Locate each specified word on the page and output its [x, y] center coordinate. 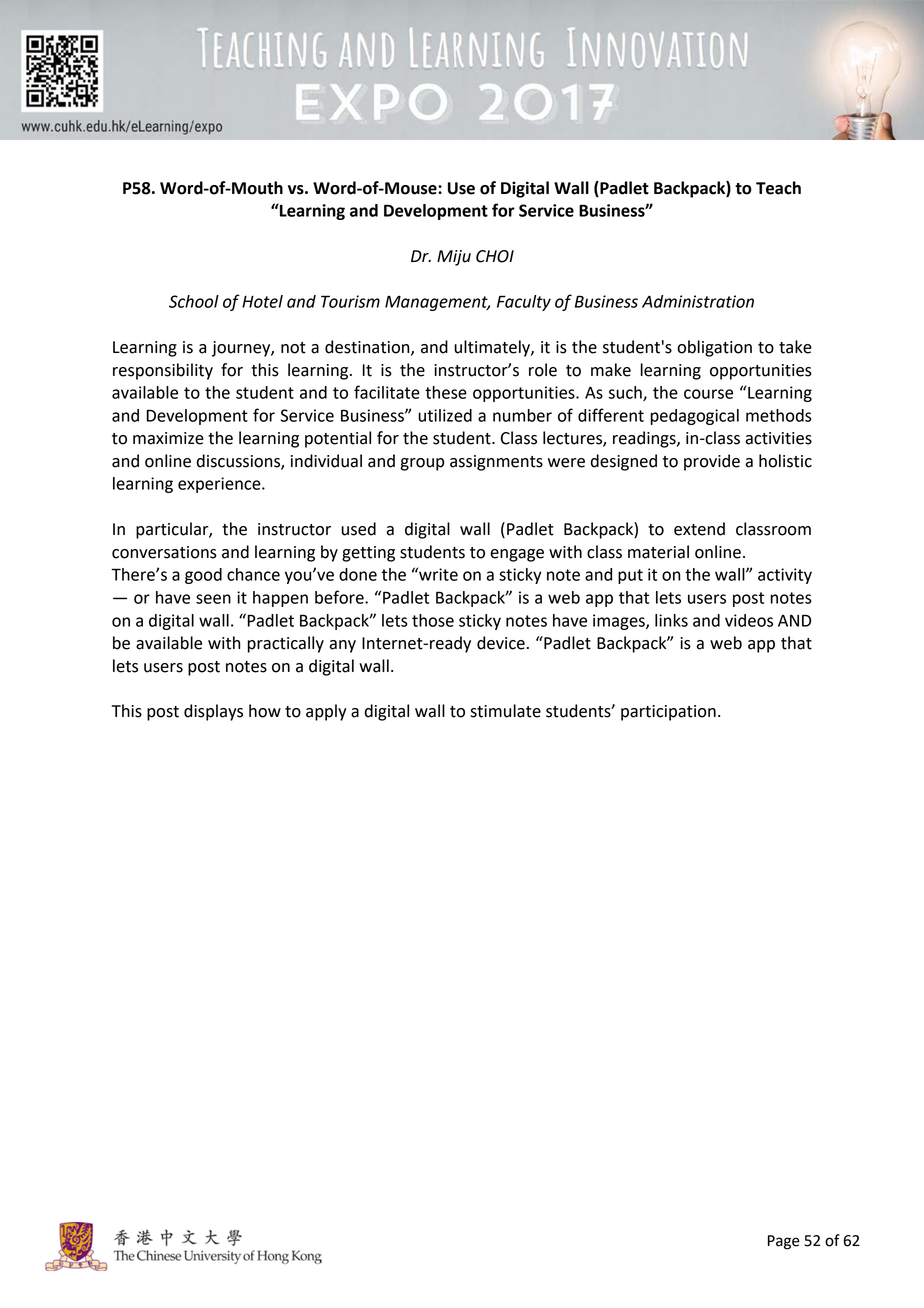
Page [784, 1242]
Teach [778, 188]
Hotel [262, 301]
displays [213, 712]
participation [668, 713]
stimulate [505, 711]
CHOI [495, 256]
